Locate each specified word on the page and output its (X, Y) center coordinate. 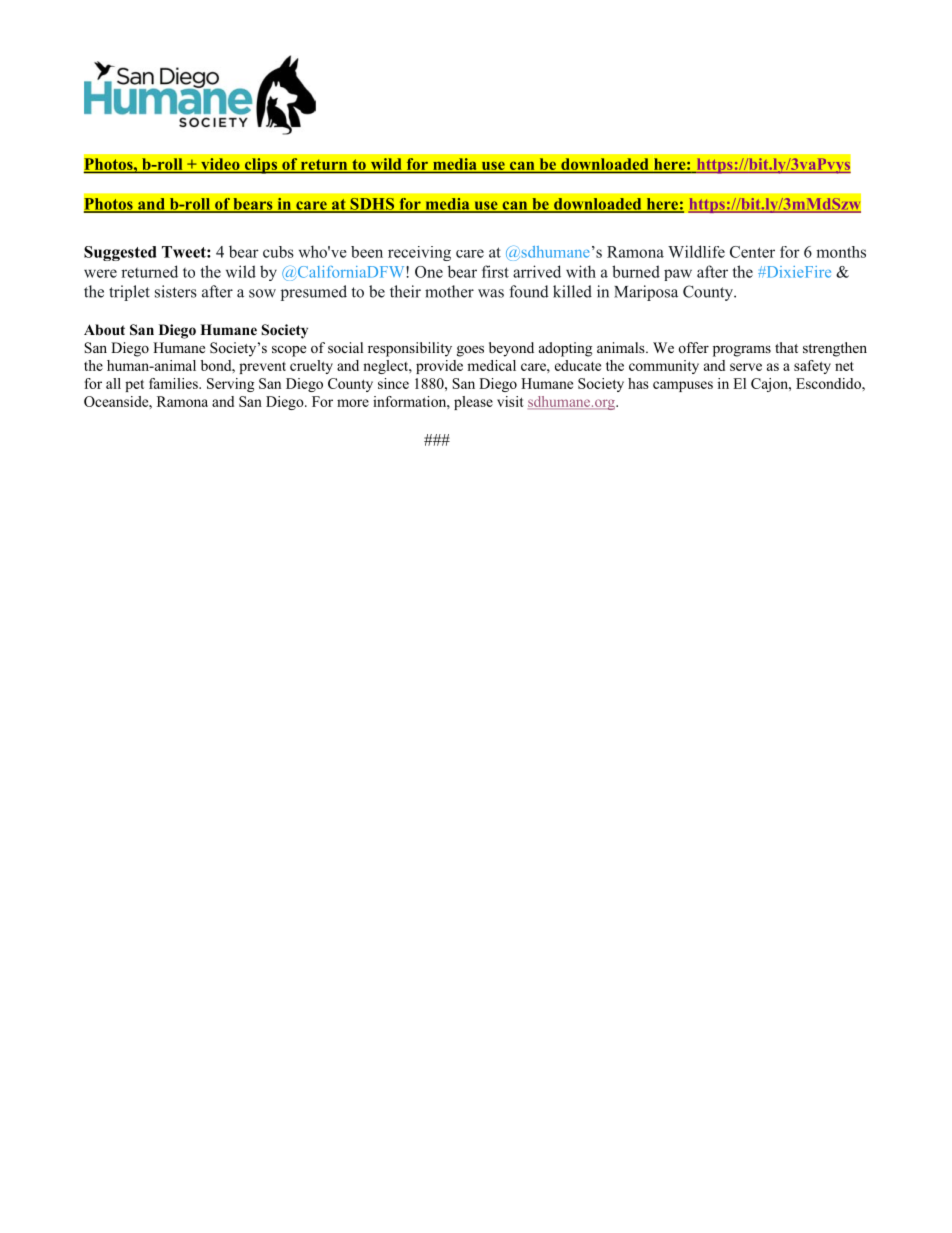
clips (260, 166)
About (104, 330)
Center (752, 252)
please (473, 403)
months (841, 252)
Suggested (120, 253)
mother (449, 291)
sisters (176, 291)
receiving (419, 253)
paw (678, 275)
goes (470, 351)
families (174, 383)
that (786, 347)
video (220, 165)
